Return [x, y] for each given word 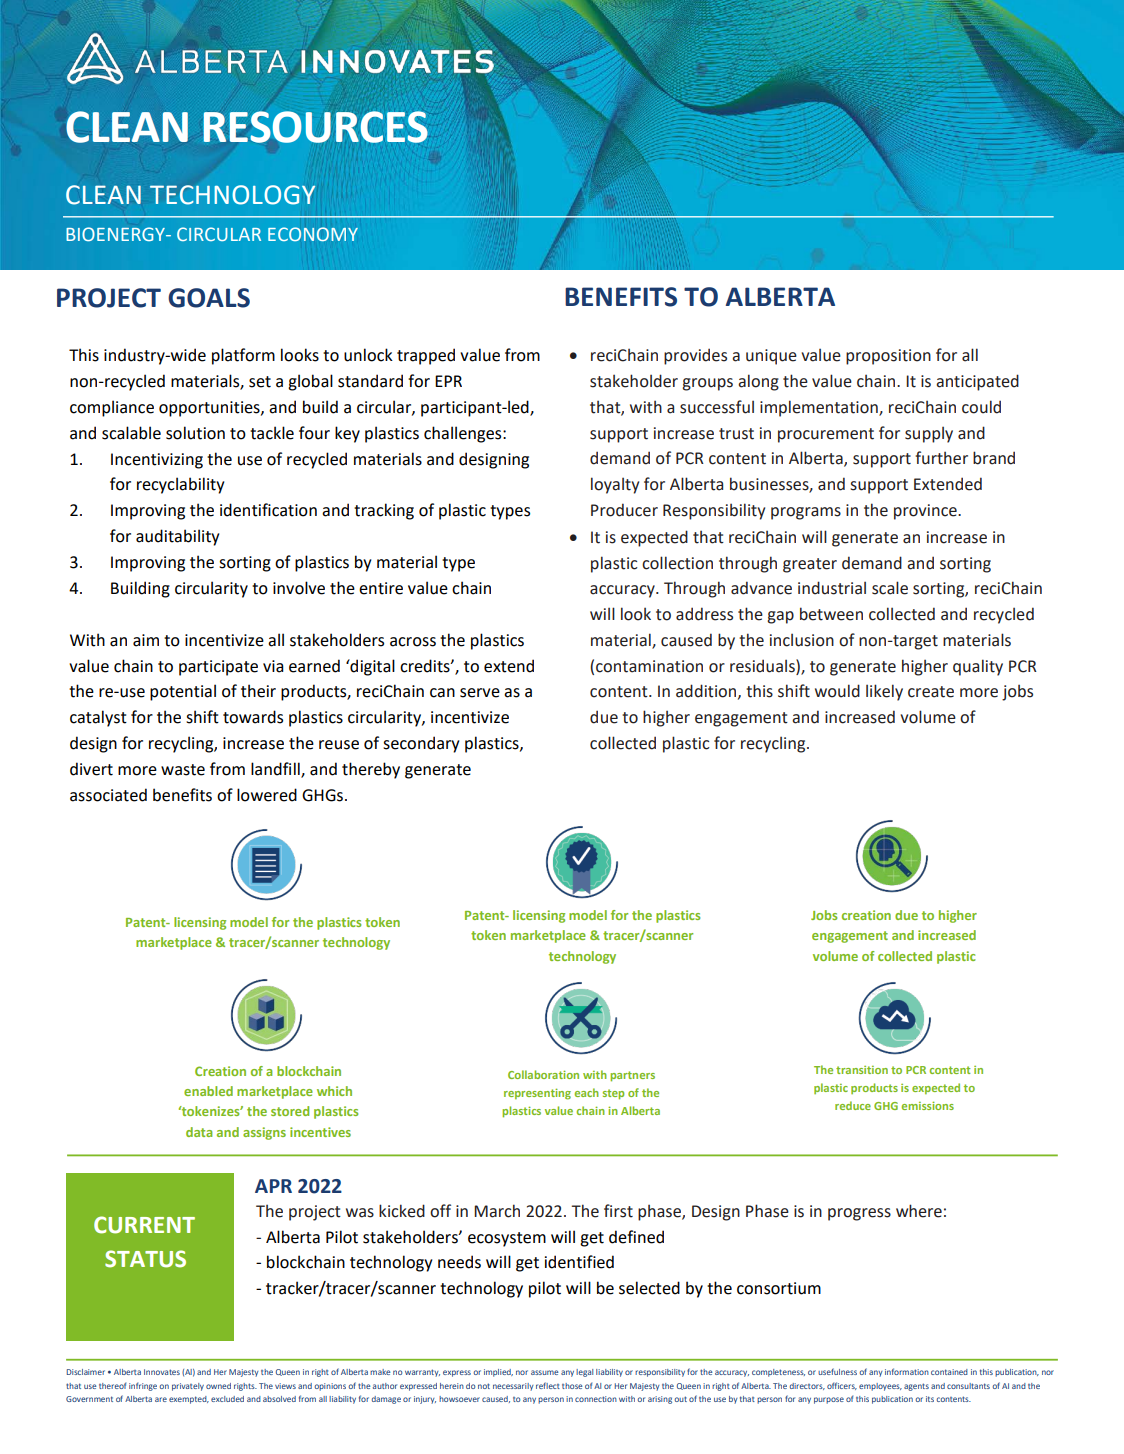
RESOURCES [316, 127]
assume [545, 1372]
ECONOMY [313, 234]
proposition [888, 357]
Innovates [162, 1372]
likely [884, 692]
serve [480, 693]
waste [183, 770]
